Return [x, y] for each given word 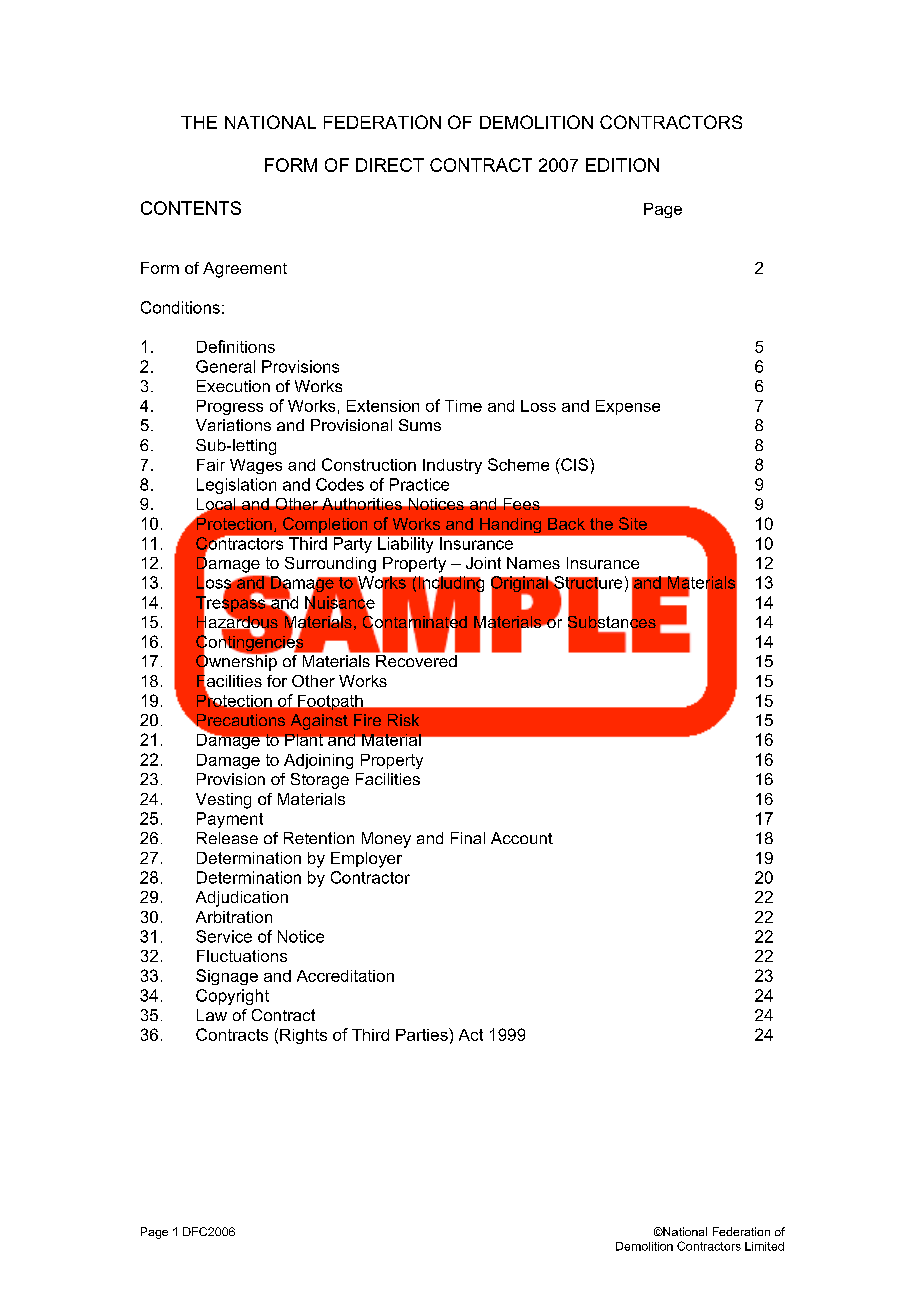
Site [633, 523]
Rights [303, 1036]
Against [319, 722]
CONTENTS [191, 208]
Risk [403, 720]
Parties [423, 1034]
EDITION [622, 165]
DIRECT [390, 165]
